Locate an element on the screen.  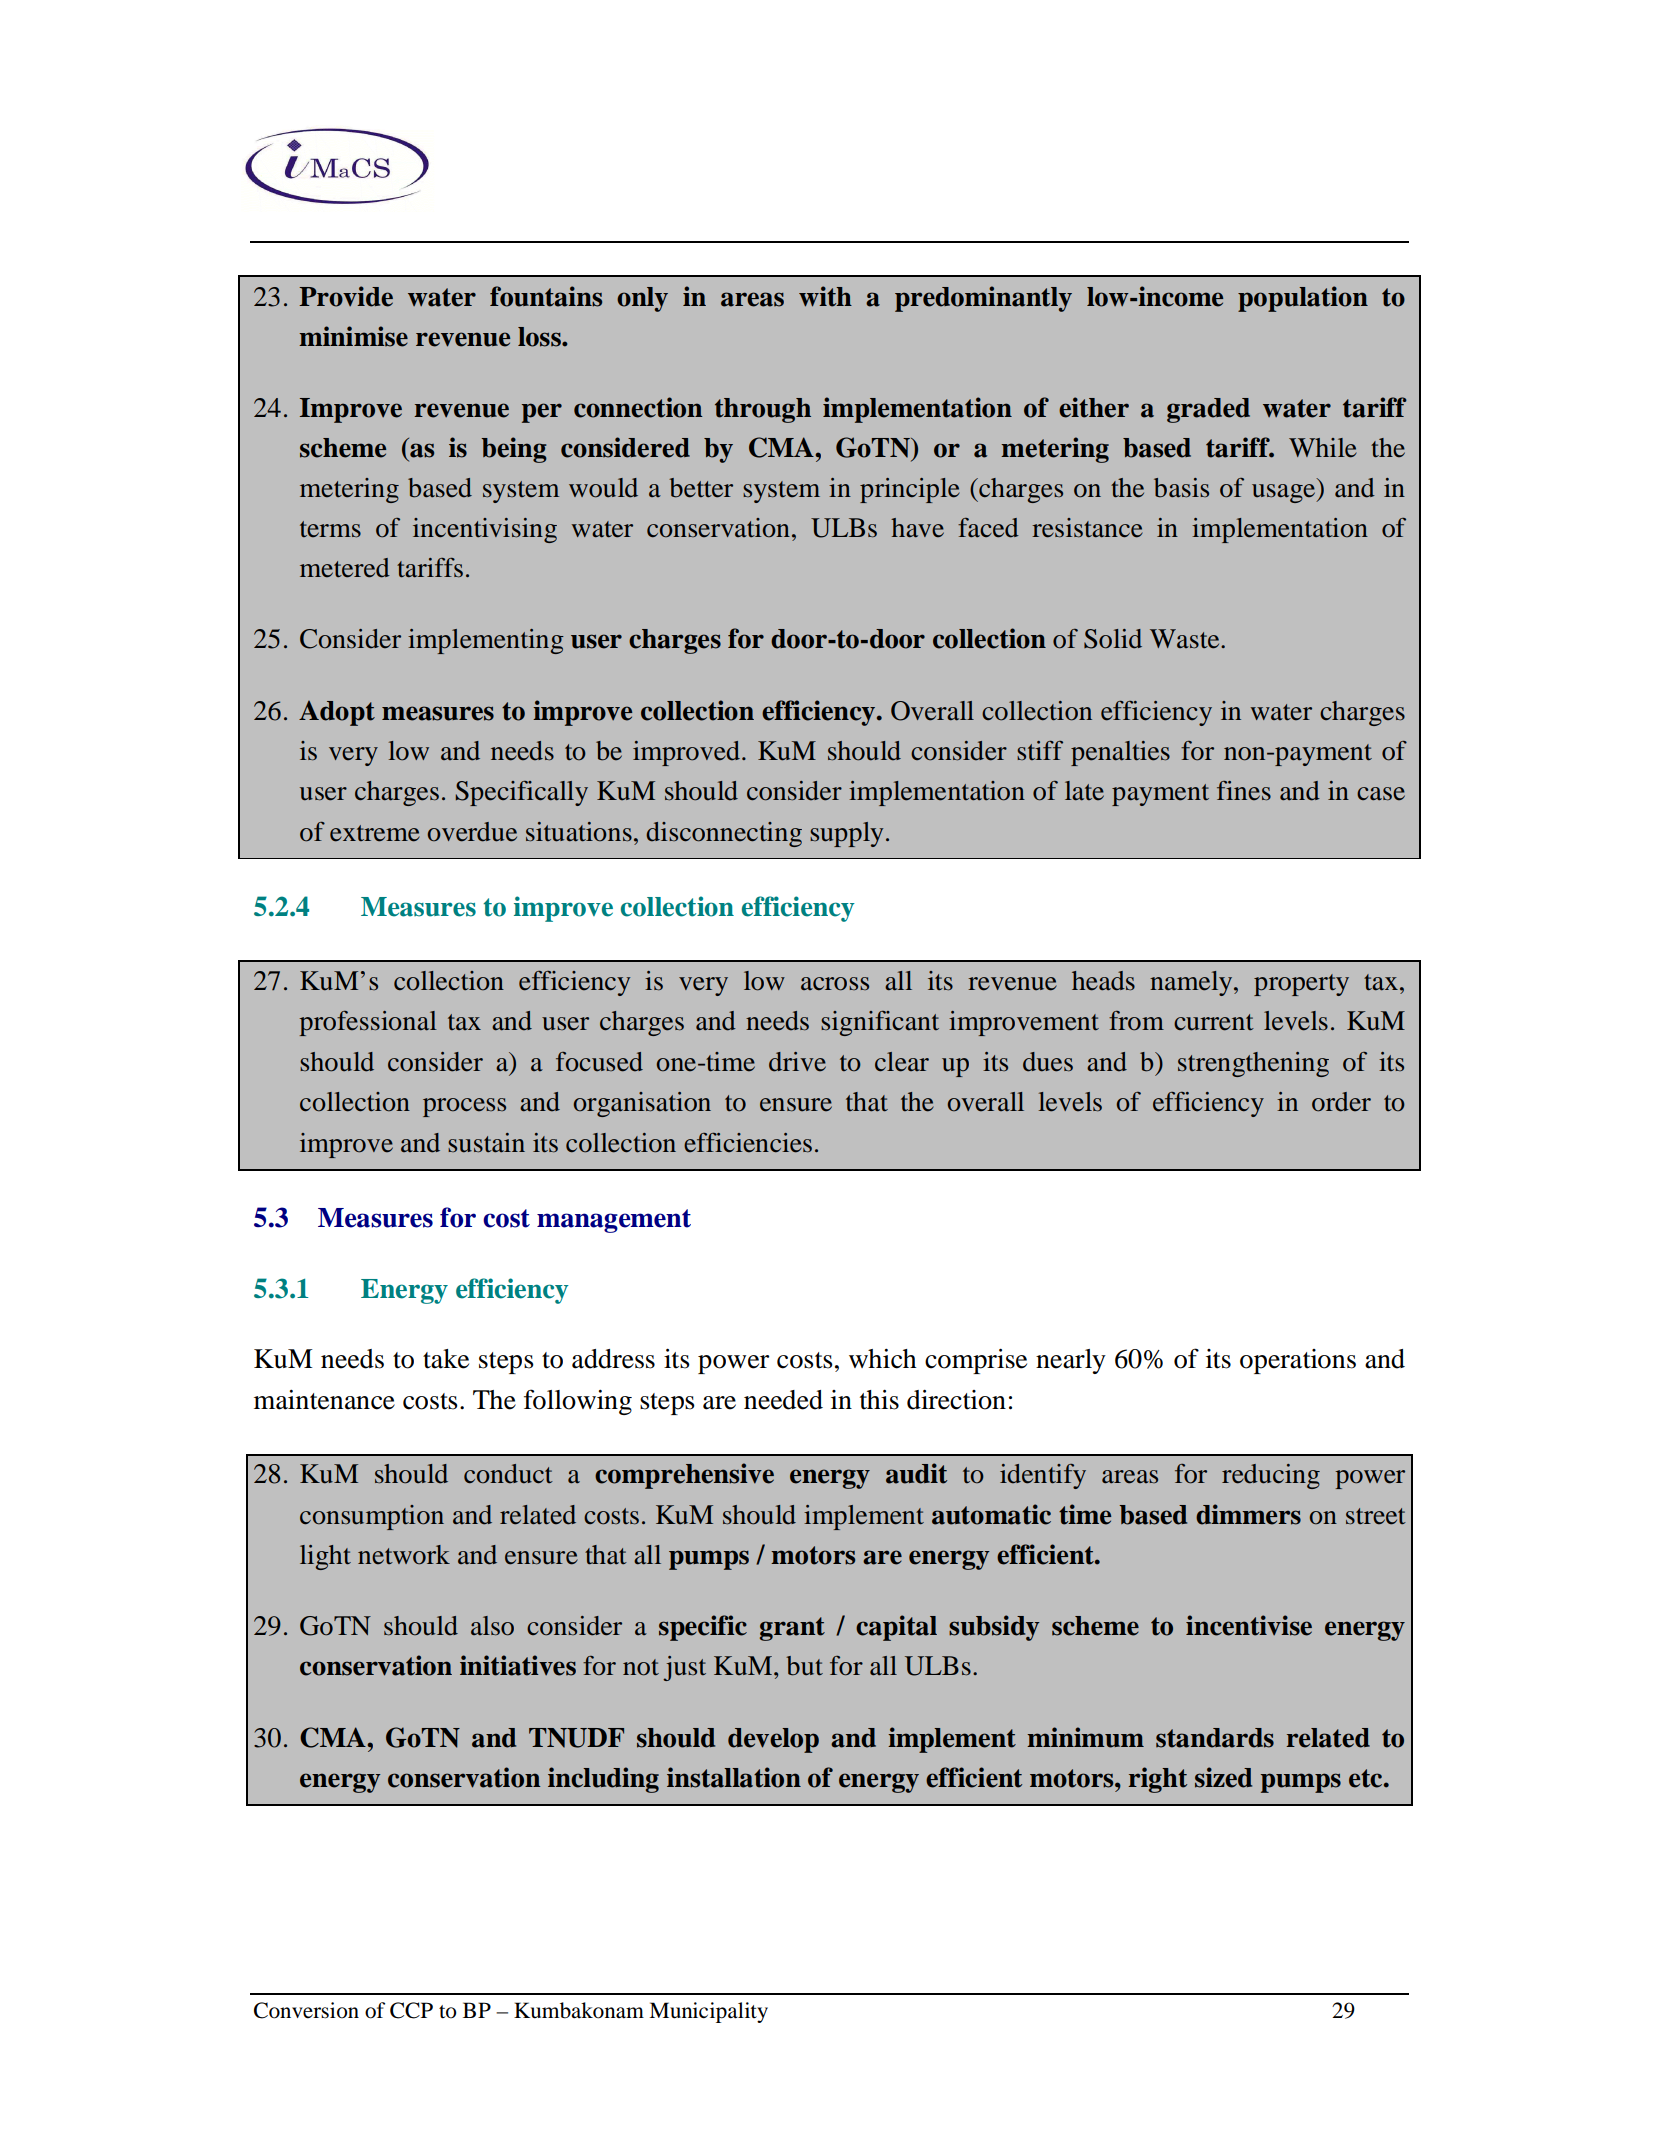
population is located at coordinates (1303, 299).
